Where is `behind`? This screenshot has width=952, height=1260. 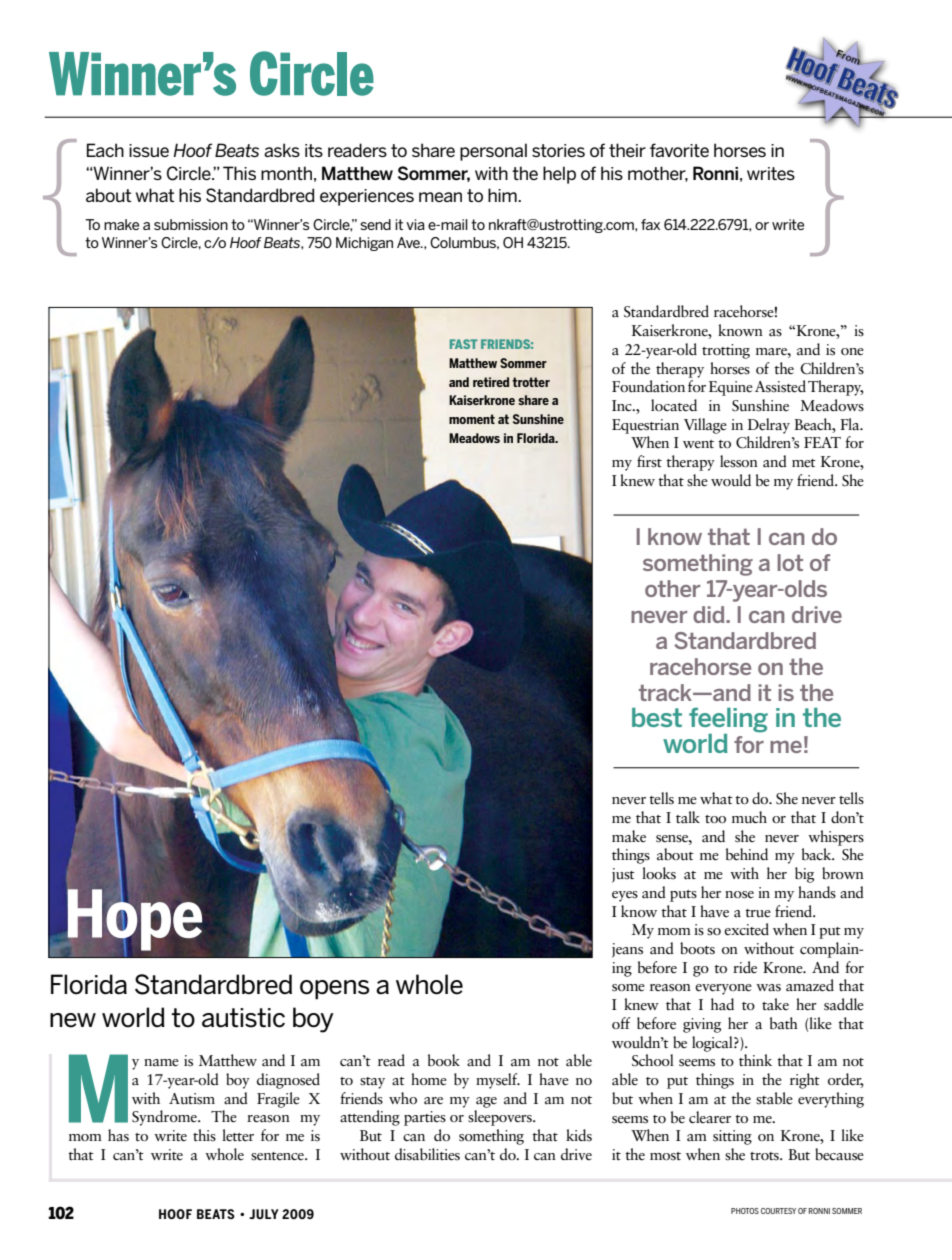 behind is located at coordinates (747, 854).
